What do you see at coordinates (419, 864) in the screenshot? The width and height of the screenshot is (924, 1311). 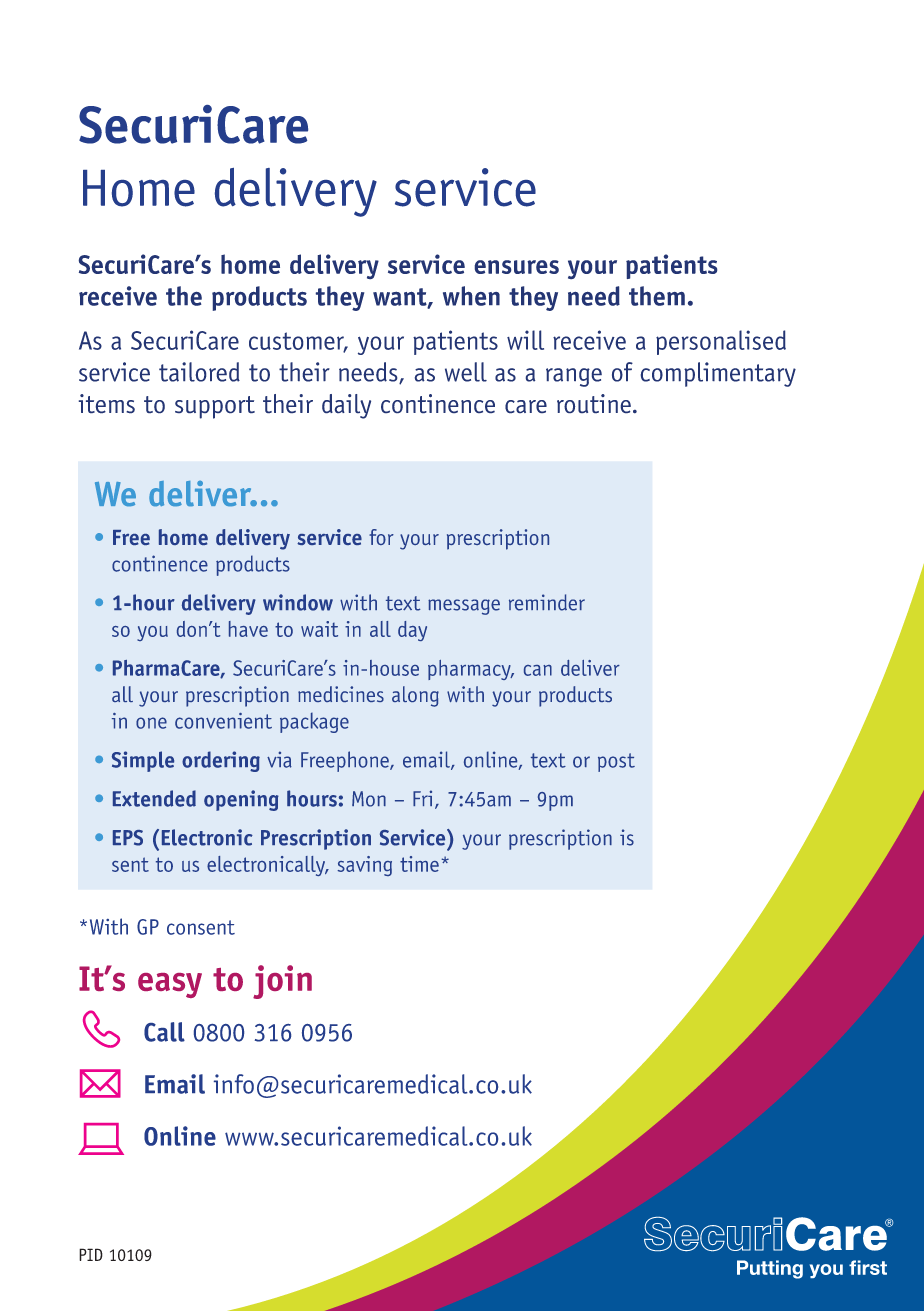 I see `time` at bounding box center [419, 864].
